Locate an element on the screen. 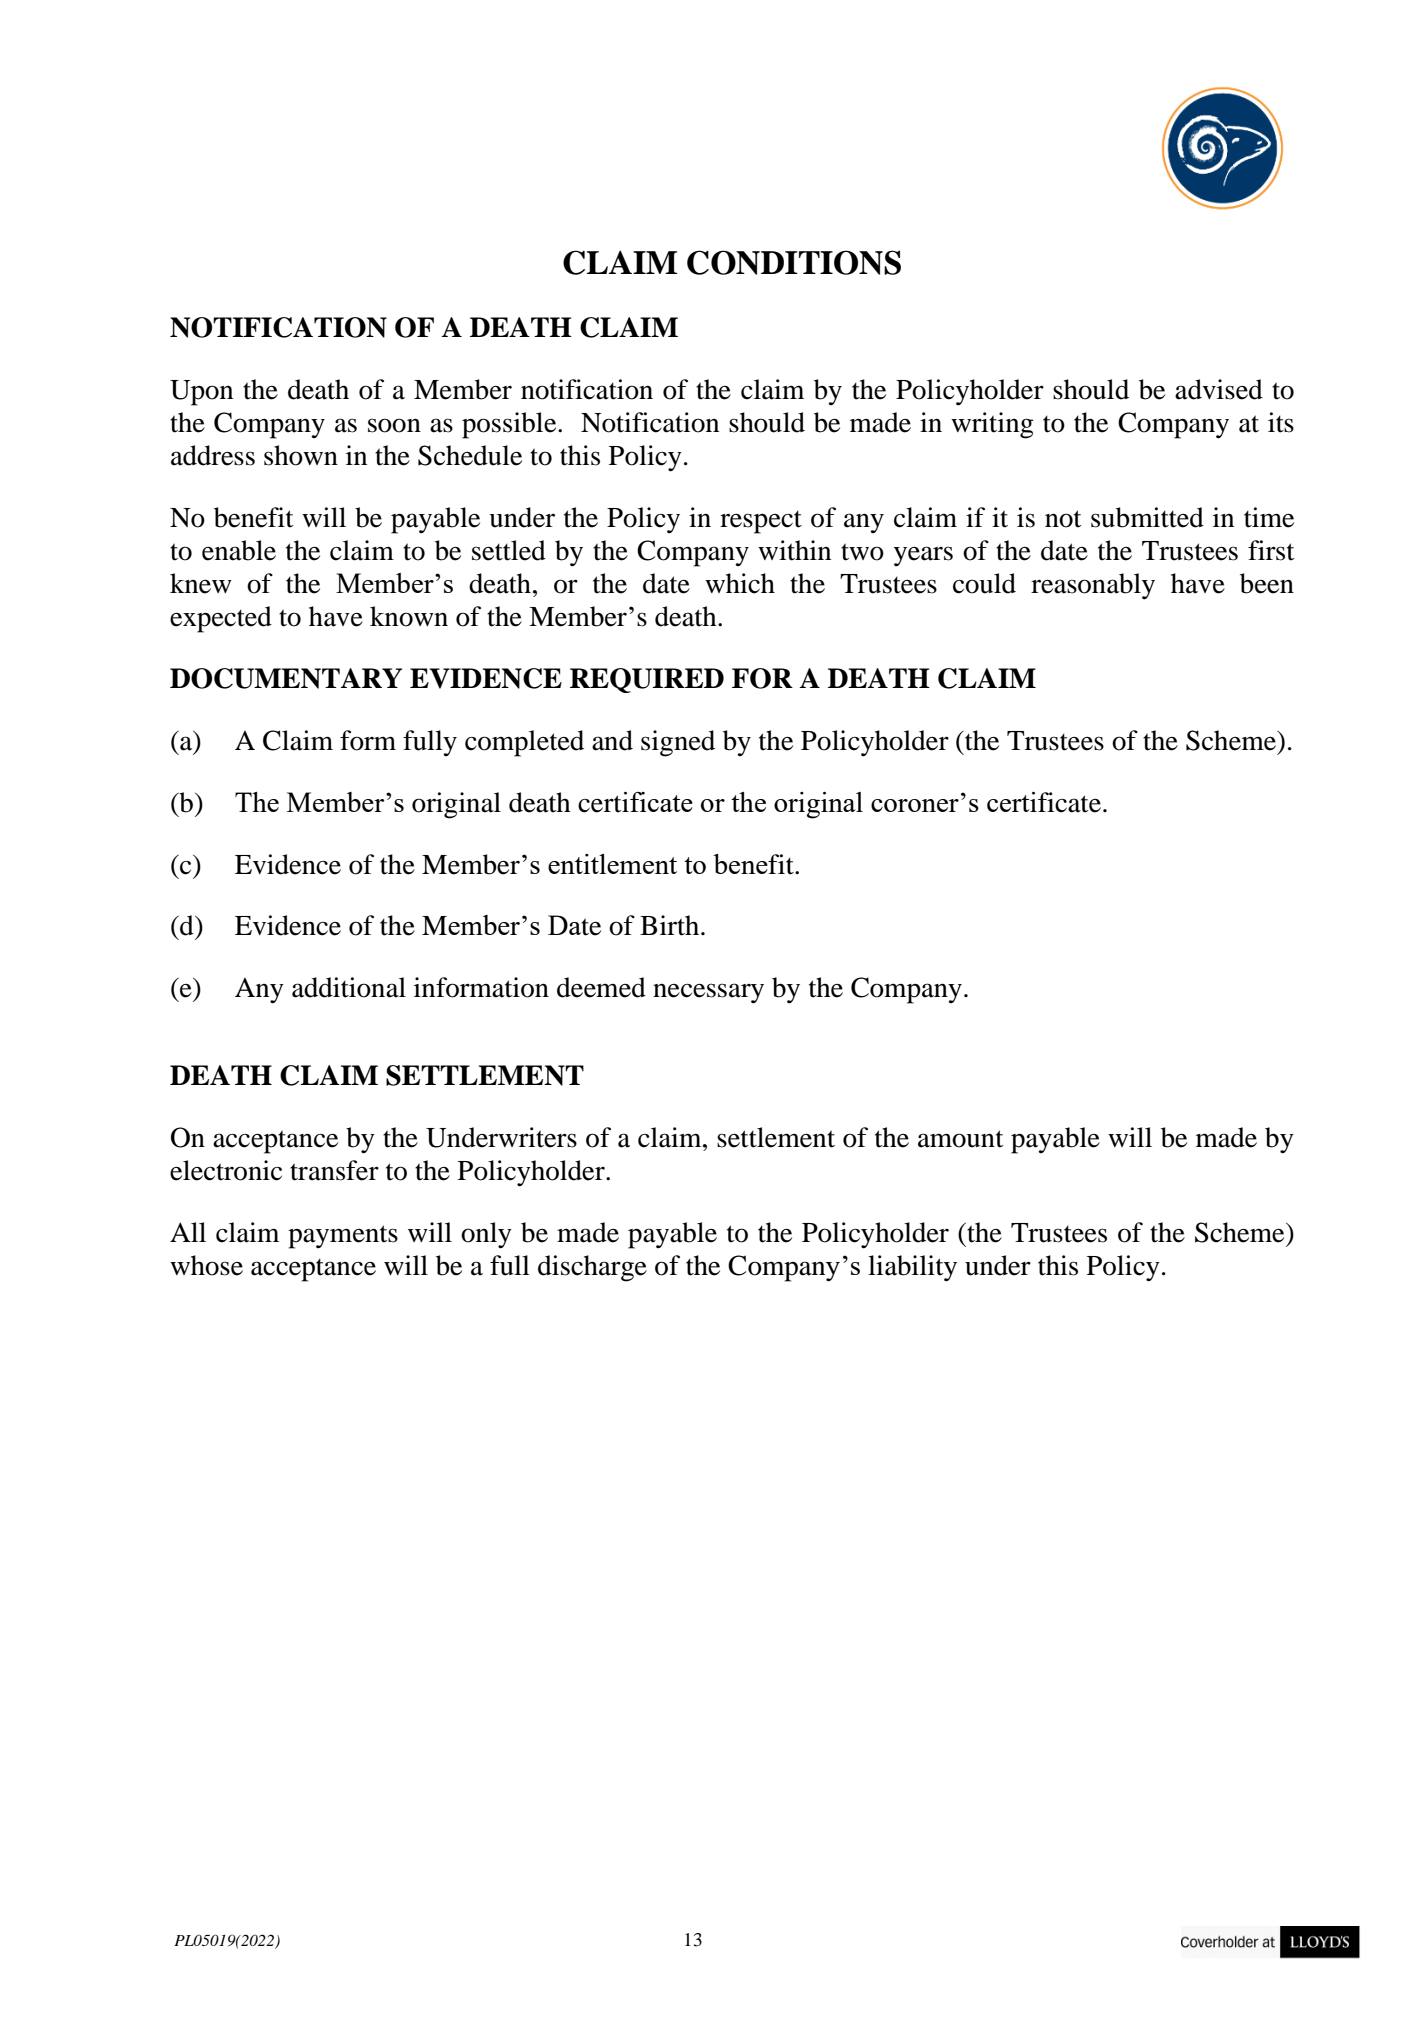 Image resolution: width=1427 pixels, height=2018 pixels. reasonably is located at coordinates (1093, 586).
